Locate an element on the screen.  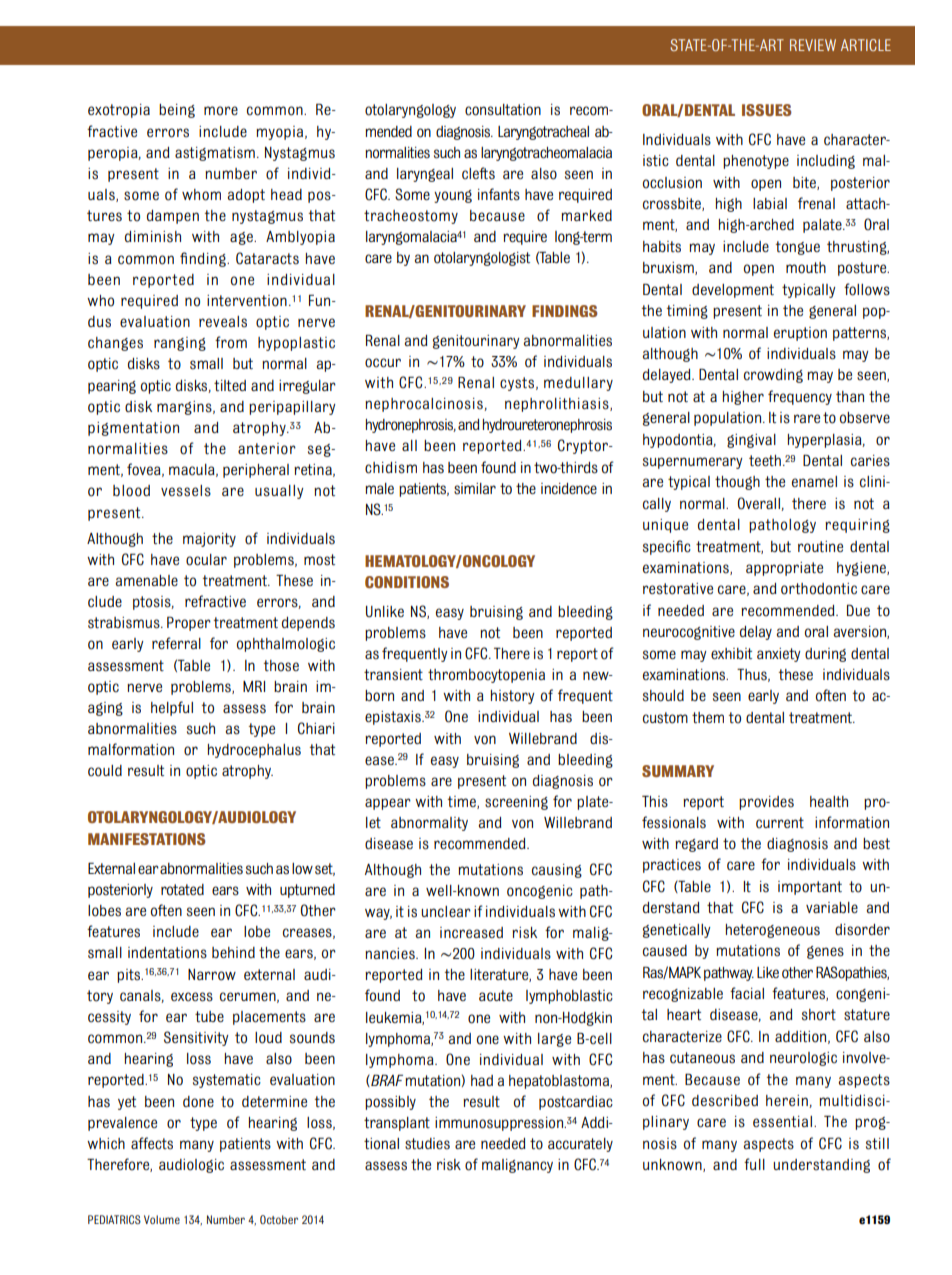
anxiety is located at coordinates (778, 655).
